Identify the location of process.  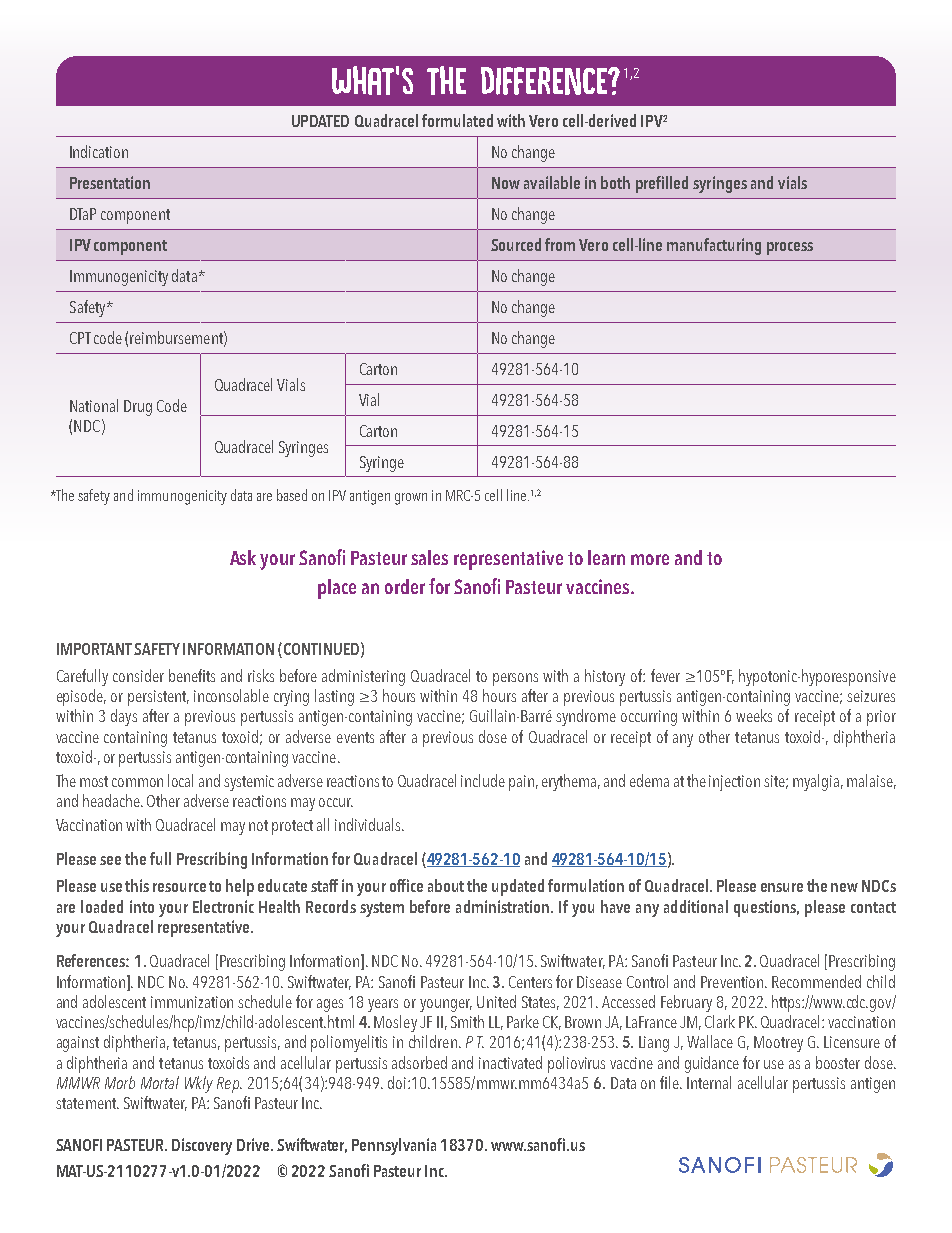
(790, 248).
